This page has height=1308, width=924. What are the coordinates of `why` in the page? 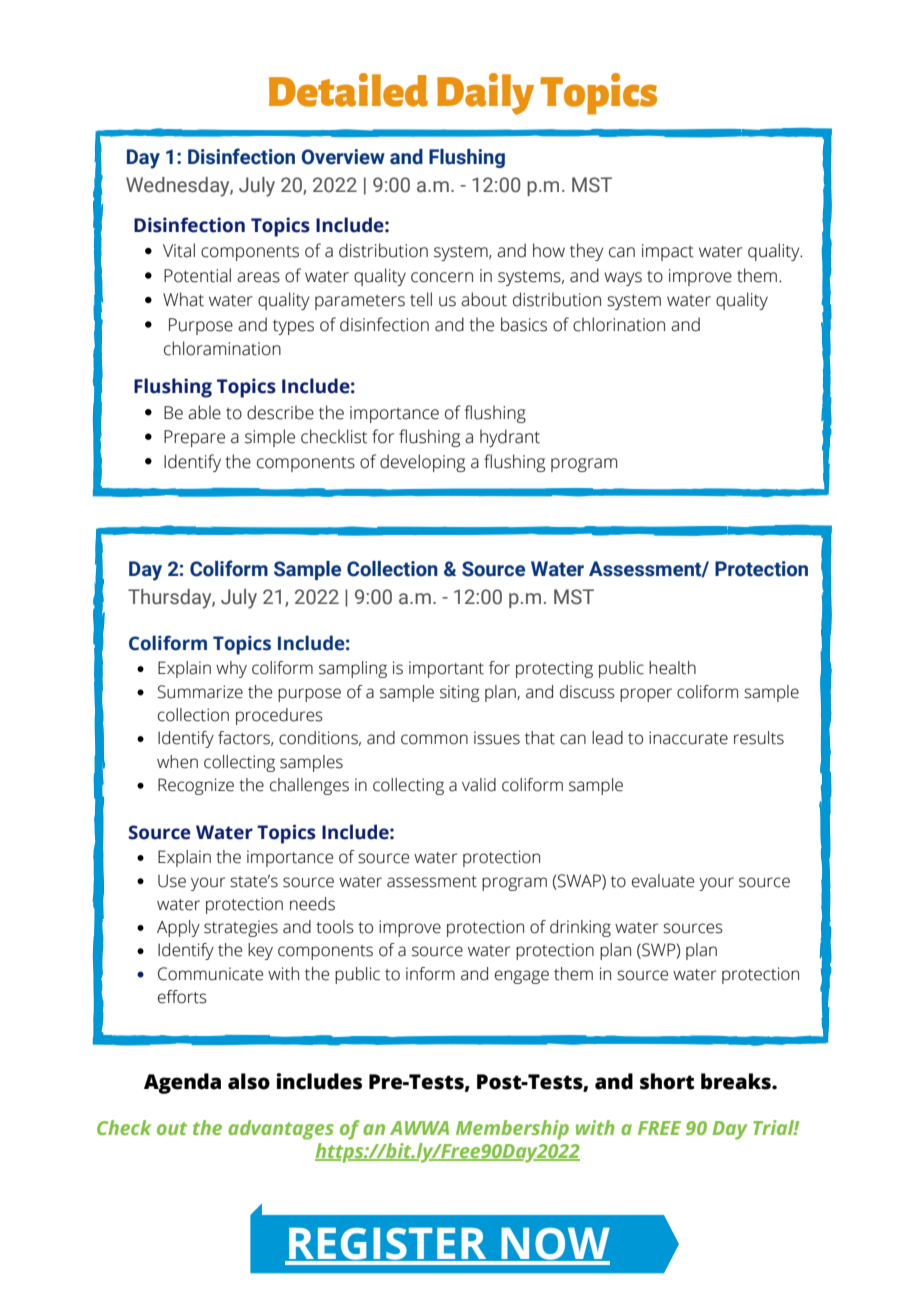 It's located at (231, 669).
